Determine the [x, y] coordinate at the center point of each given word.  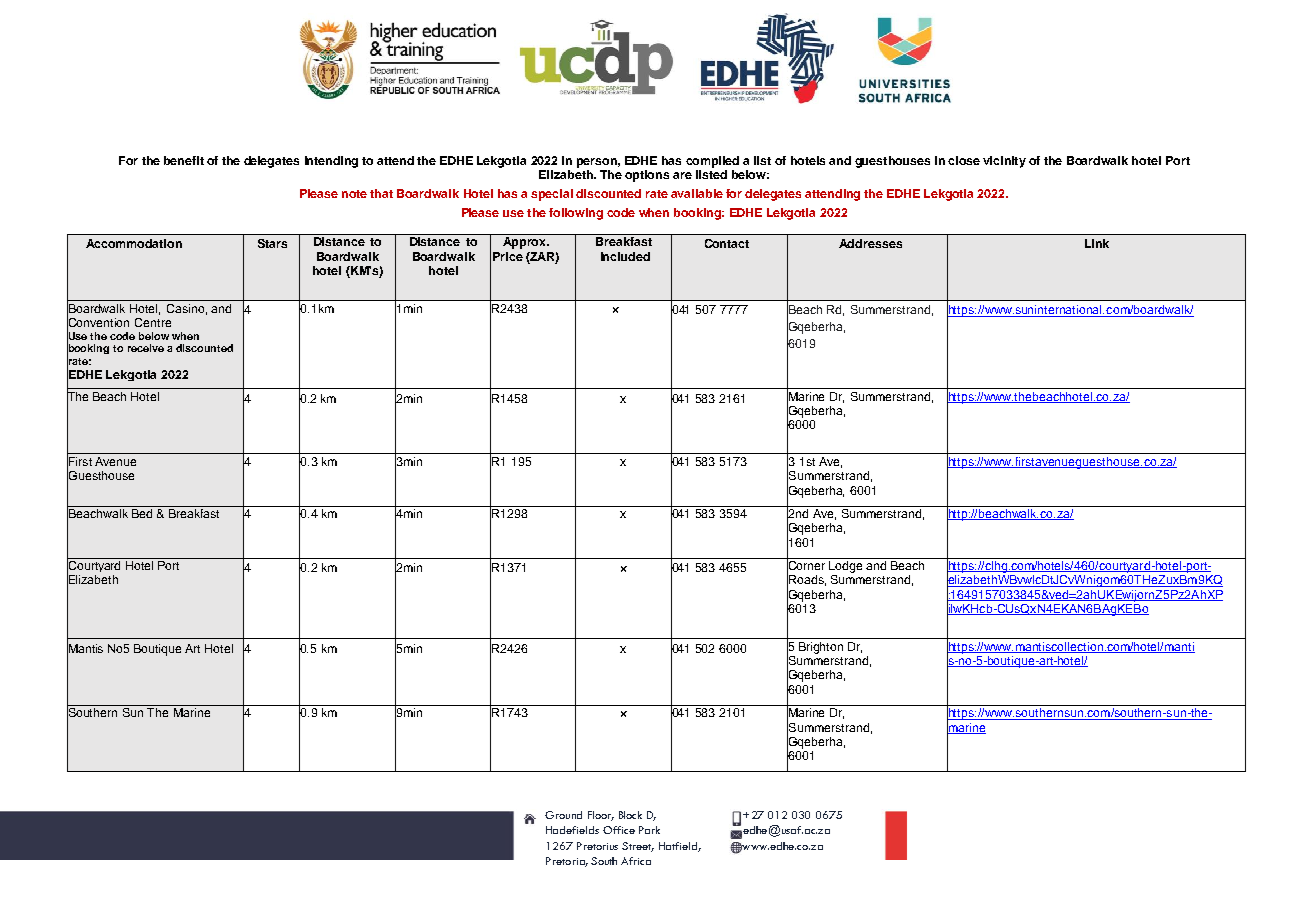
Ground [563, 815]
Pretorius [597, 846]
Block [630, 815]
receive [146, 348]
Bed [142, 513]
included [625, 256]
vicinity [1004, 162]
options [647, 176]
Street [638, 847]
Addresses [870, 243]
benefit [184, 160]
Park [649, 830]
